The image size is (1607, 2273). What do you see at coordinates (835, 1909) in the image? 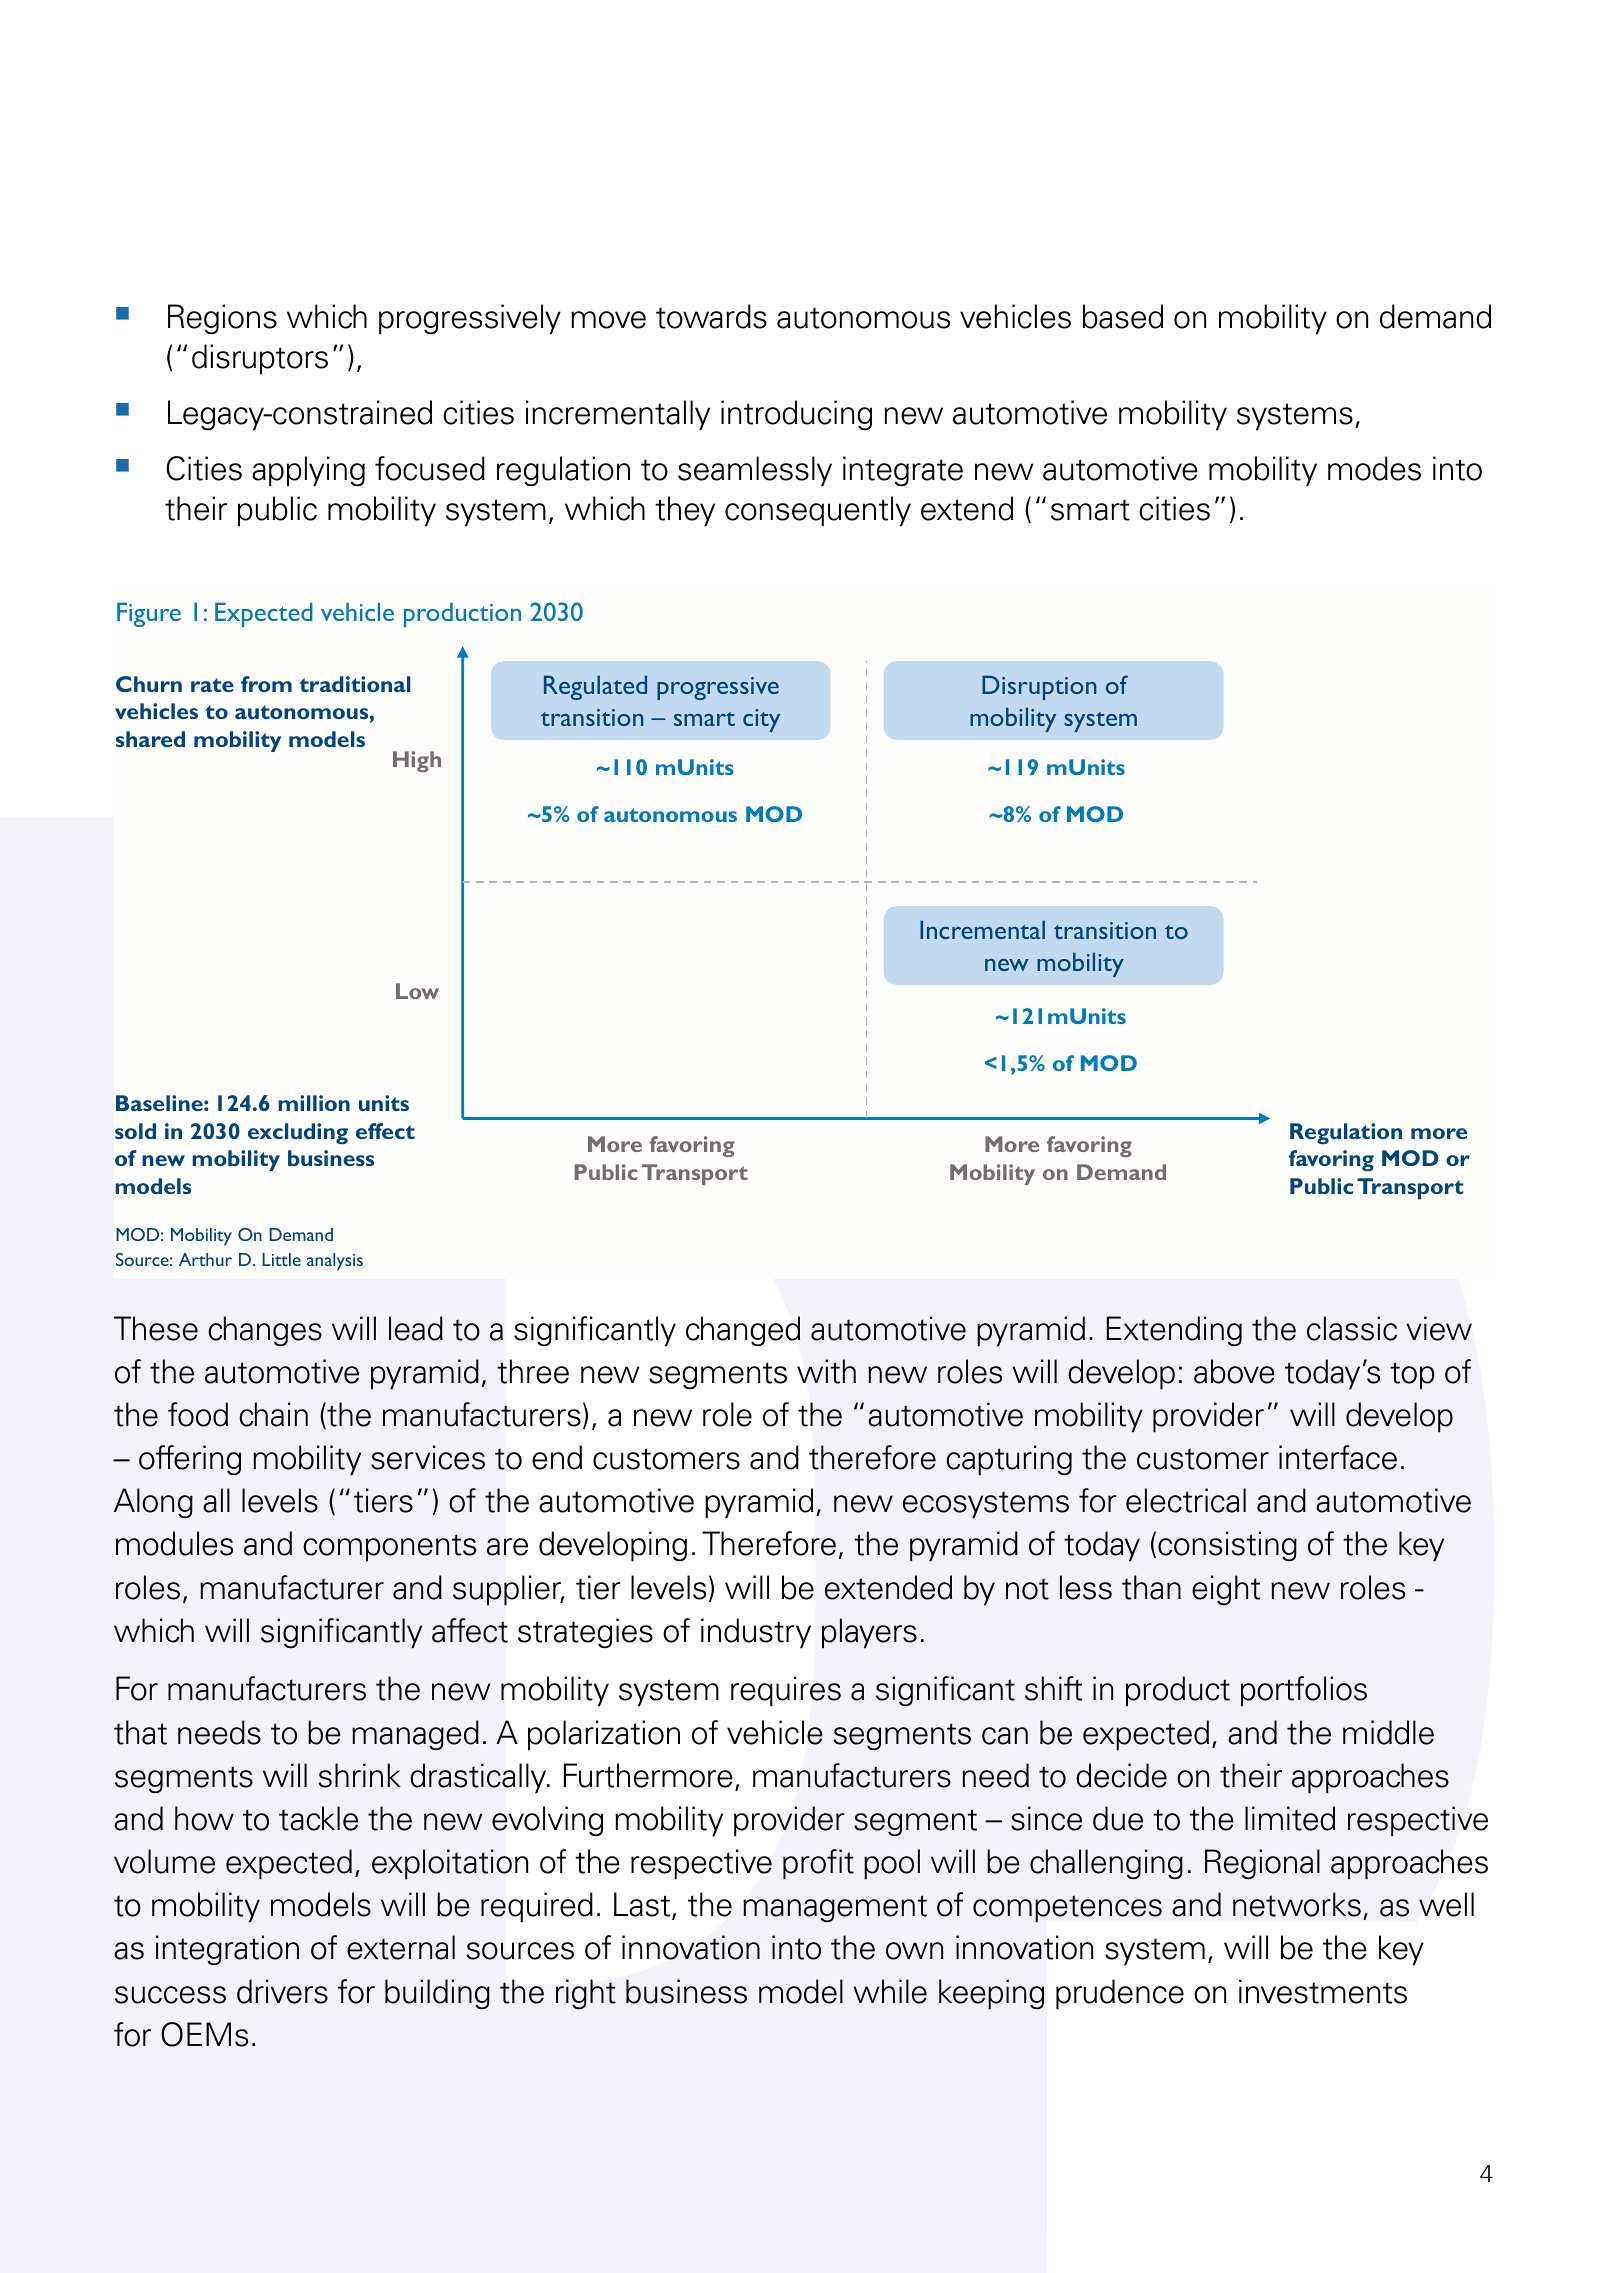
I see `management` at bounding box center [835, 1909].
